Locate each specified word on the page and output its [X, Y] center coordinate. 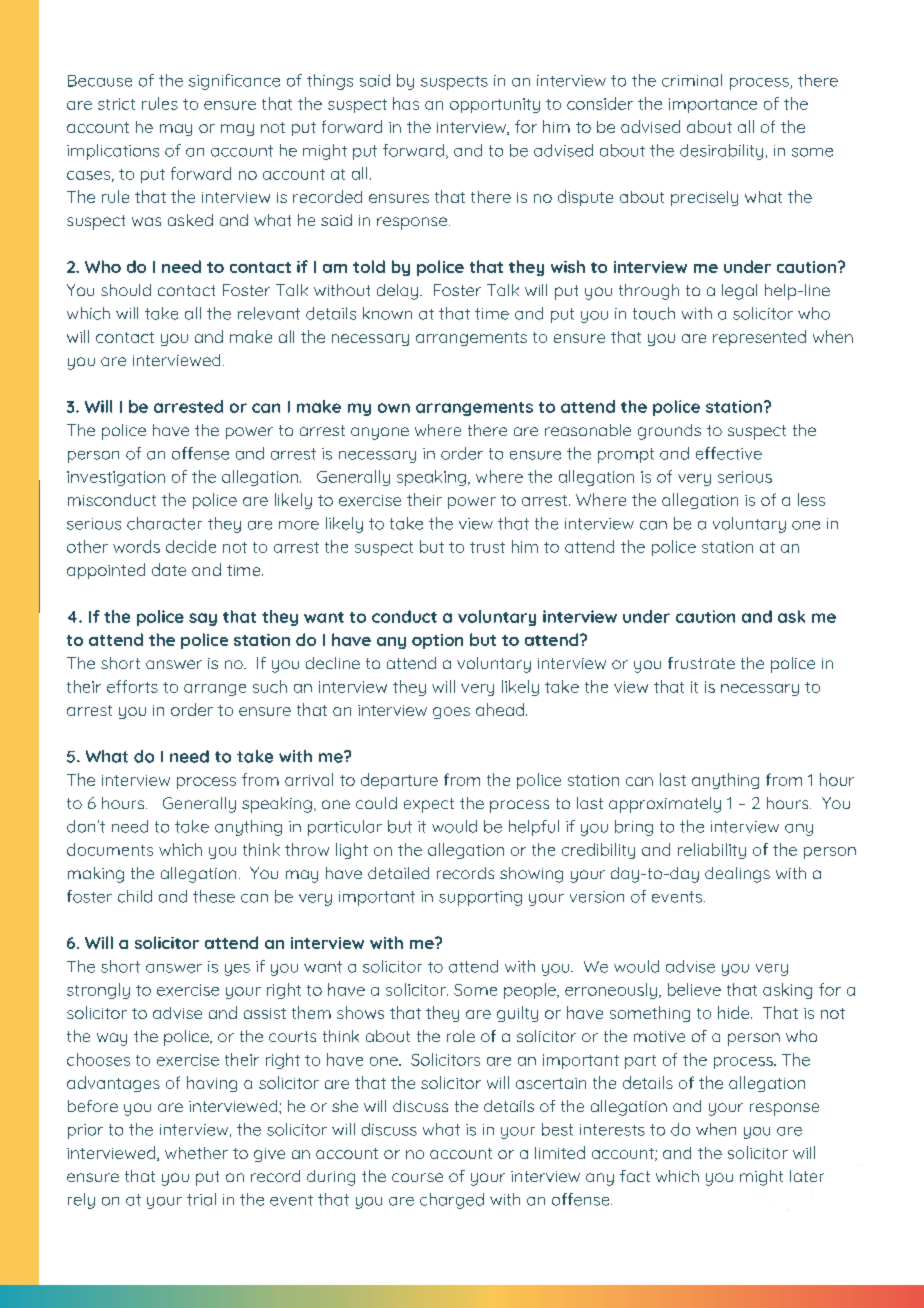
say [203, 619]
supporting [480, 898]
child [135, 896]
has [406, 103]
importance [713, 105]
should [126, 290]
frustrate [701, 663]
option [437, 641]
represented [759, 338]
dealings [737, 875]
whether [196, 1153]
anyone [380, 433]
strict [116, 104]
